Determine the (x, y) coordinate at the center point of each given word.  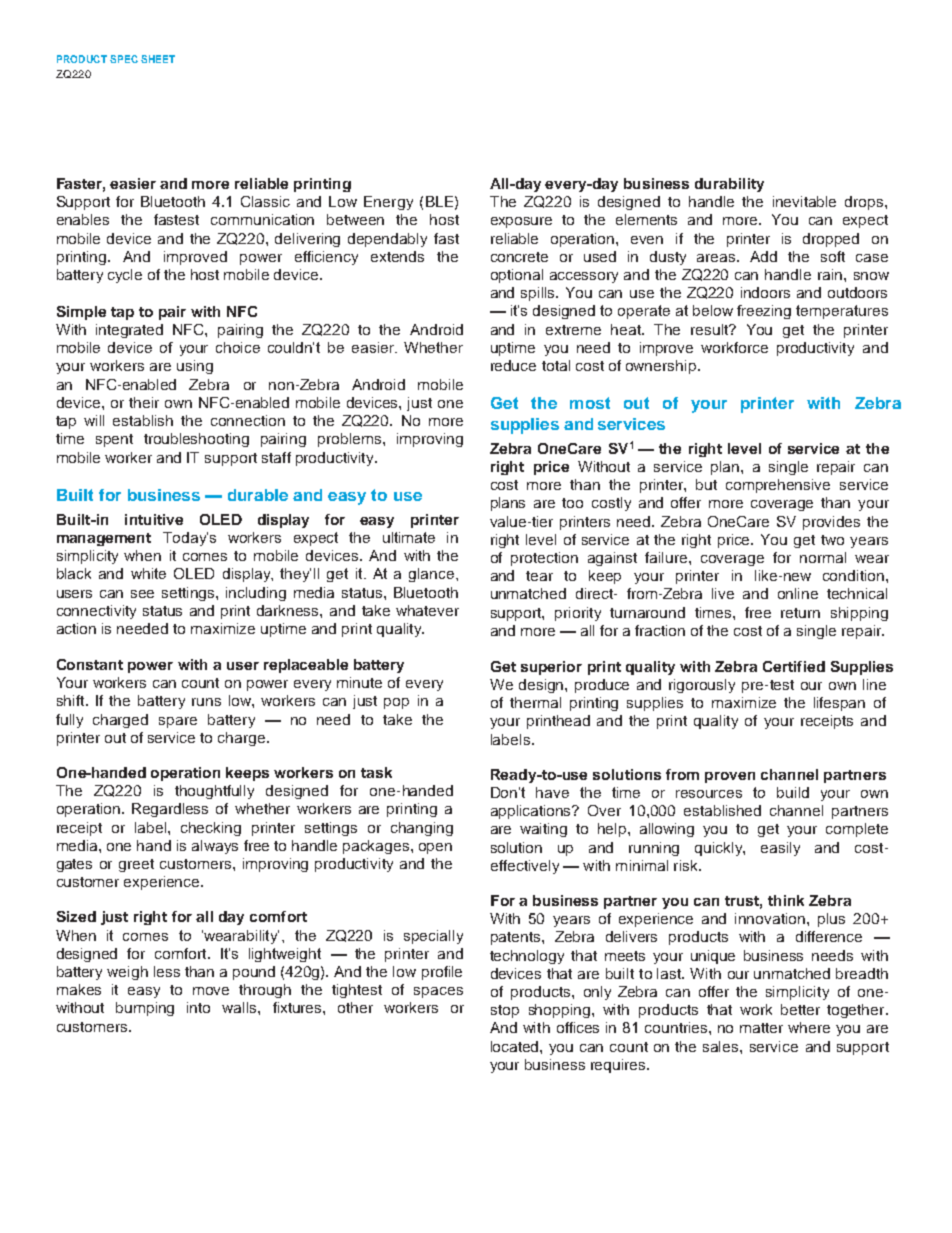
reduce (513, 365)
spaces (438, 992)
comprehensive (778, 486)
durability (729, 185)
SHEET (158, 59)
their (144, 402)
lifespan (839, 704)
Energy (388, 203)
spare (178, 722)
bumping (145, 1009)
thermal (535, 702)
